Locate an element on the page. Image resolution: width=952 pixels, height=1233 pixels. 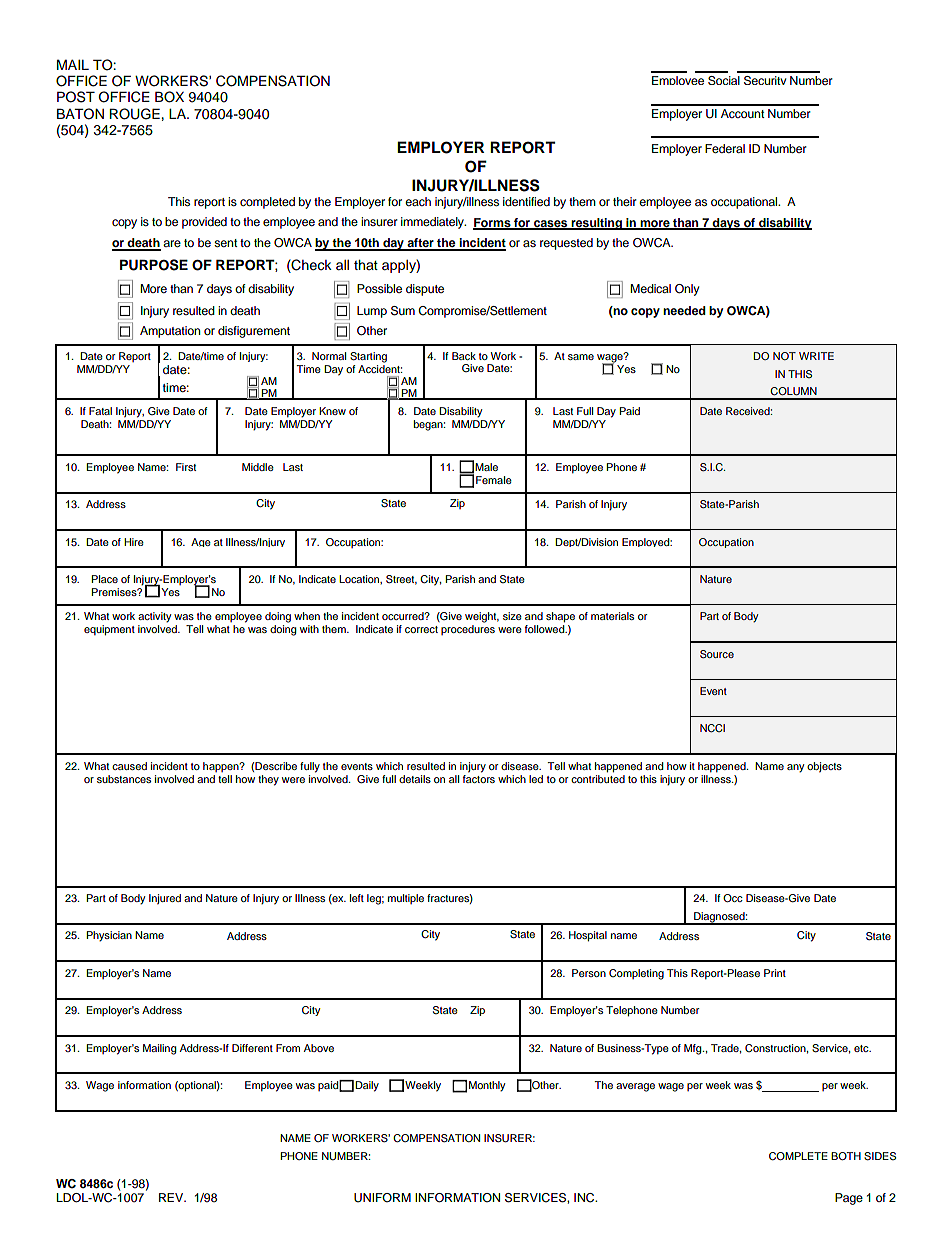
REV is located at coordinates (172, 1197).
